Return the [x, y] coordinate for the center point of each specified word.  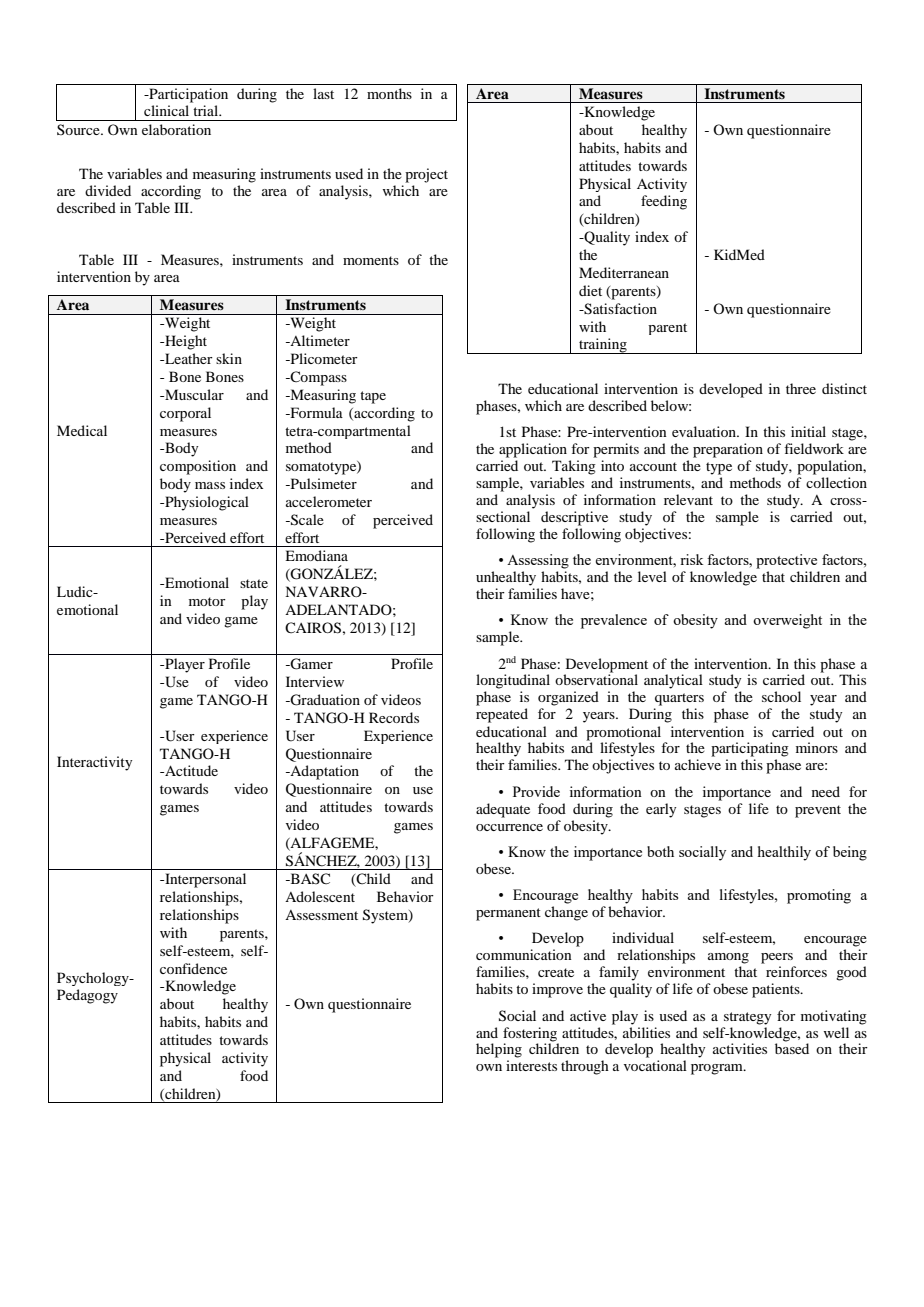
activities [740, 1048]
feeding [664, 202]
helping [499, 1050]
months [389, 93]
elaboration [176, 129]
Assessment [321, 915]
